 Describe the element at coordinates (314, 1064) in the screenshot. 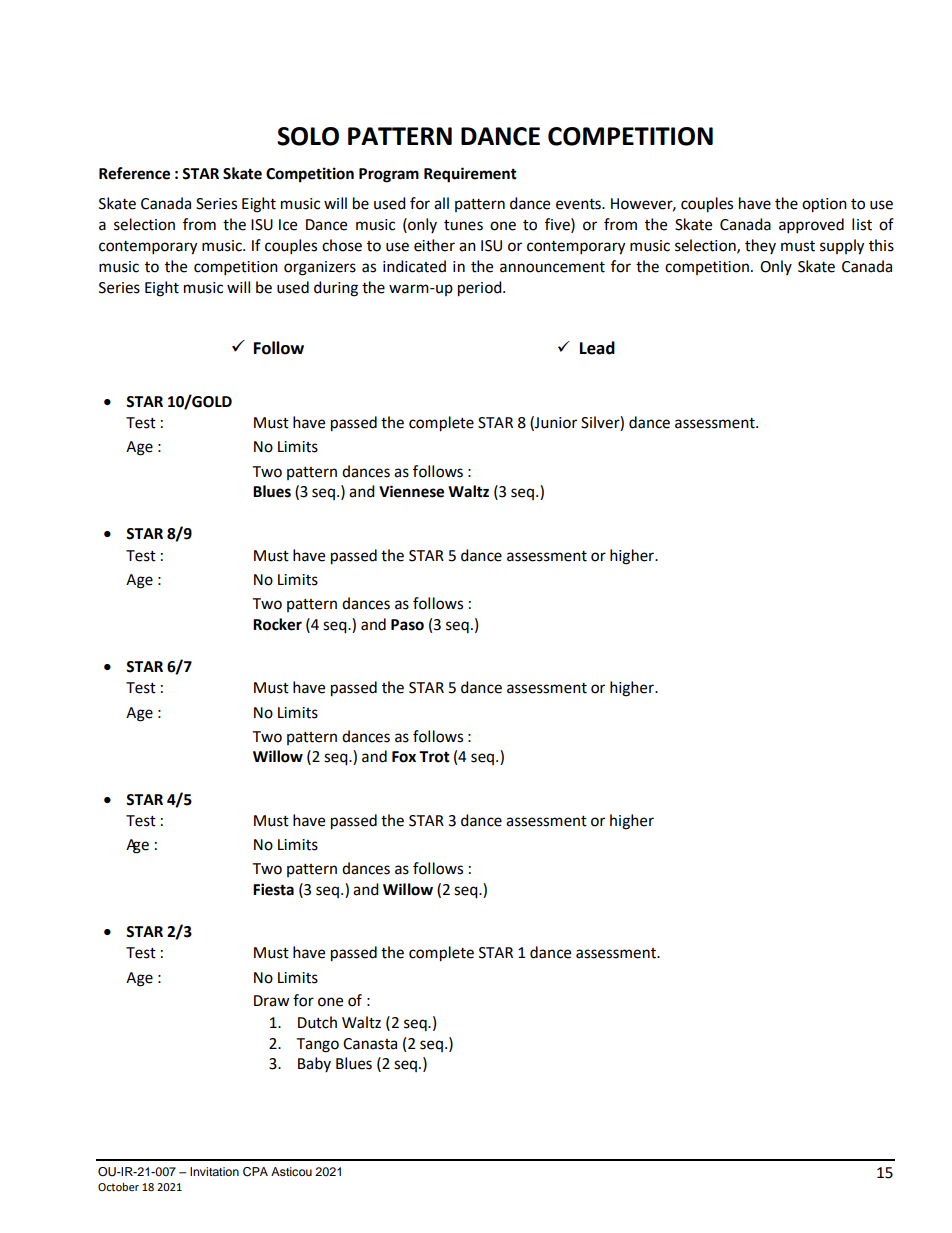

I see `Baby` at that location.
